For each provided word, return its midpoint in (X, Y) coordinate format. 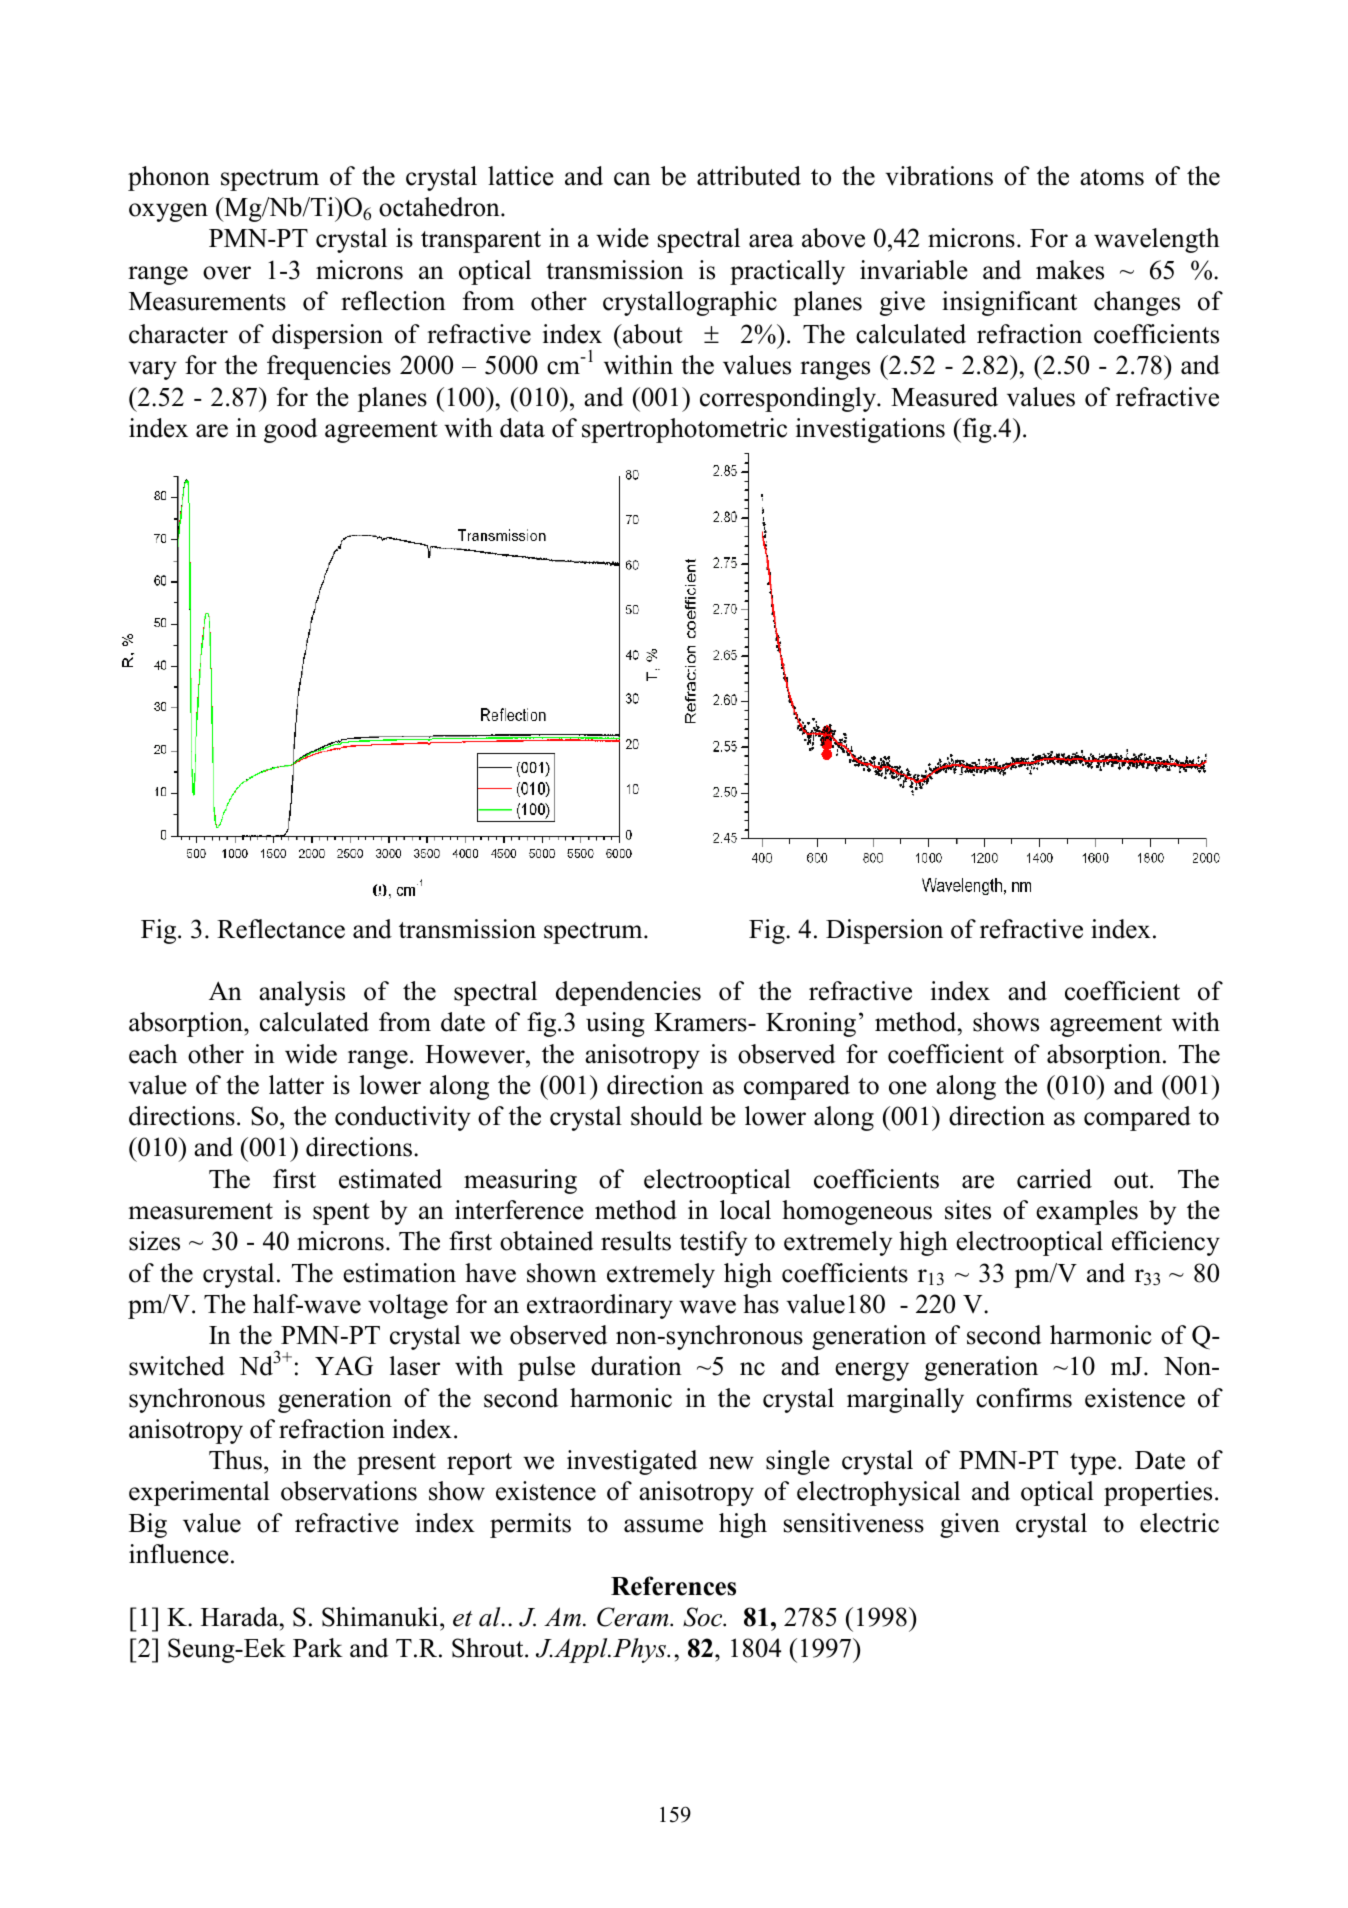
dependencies (628, 993)
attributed (749, 176)
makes (1070, 270)
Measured (944, 397)
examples (1087, 1212)
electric (1179, 1523)
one (908, 1088)
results (636, 1241)
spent (341, 1214)
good (290, 430)
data (522, 428)
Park (318, 1648)
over (227, 273)
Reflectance (281, 929)
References (673, 1586)
